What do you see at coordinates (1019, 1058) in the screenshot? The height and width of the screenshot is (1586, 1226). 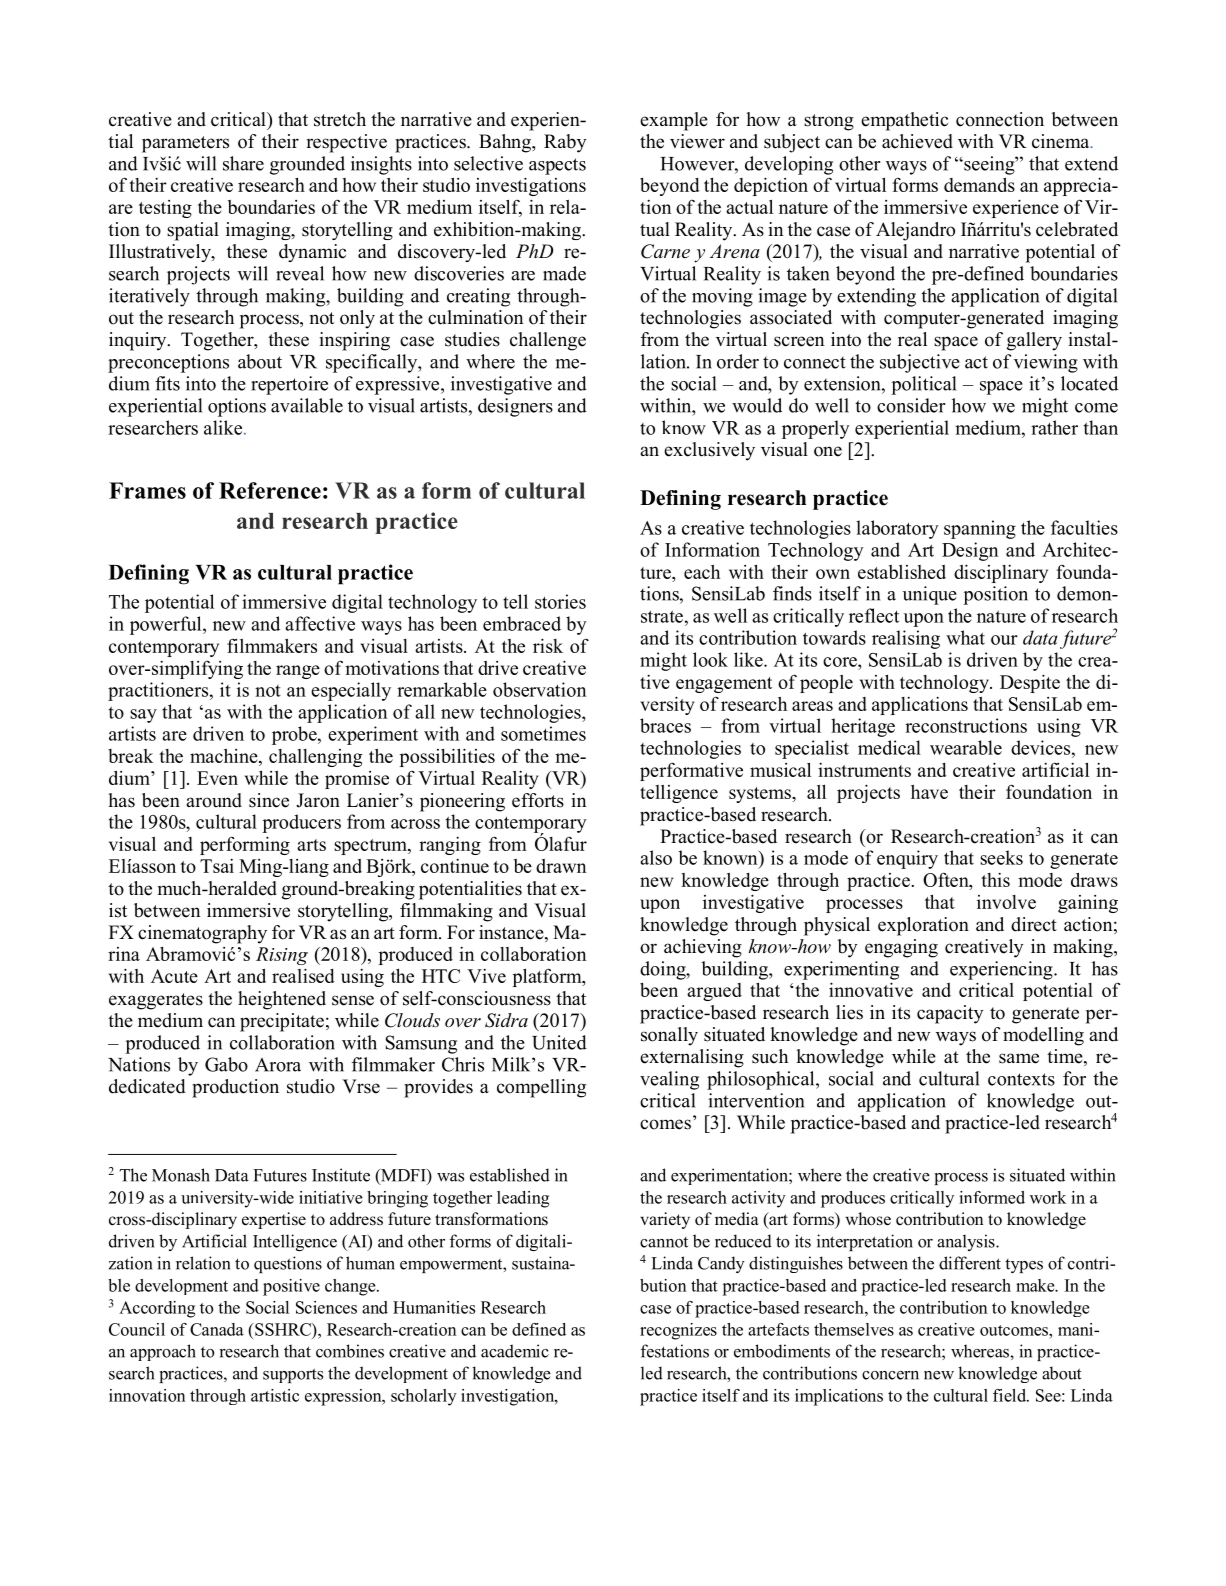 I see `same` at bounding box center [1019, 1058].
